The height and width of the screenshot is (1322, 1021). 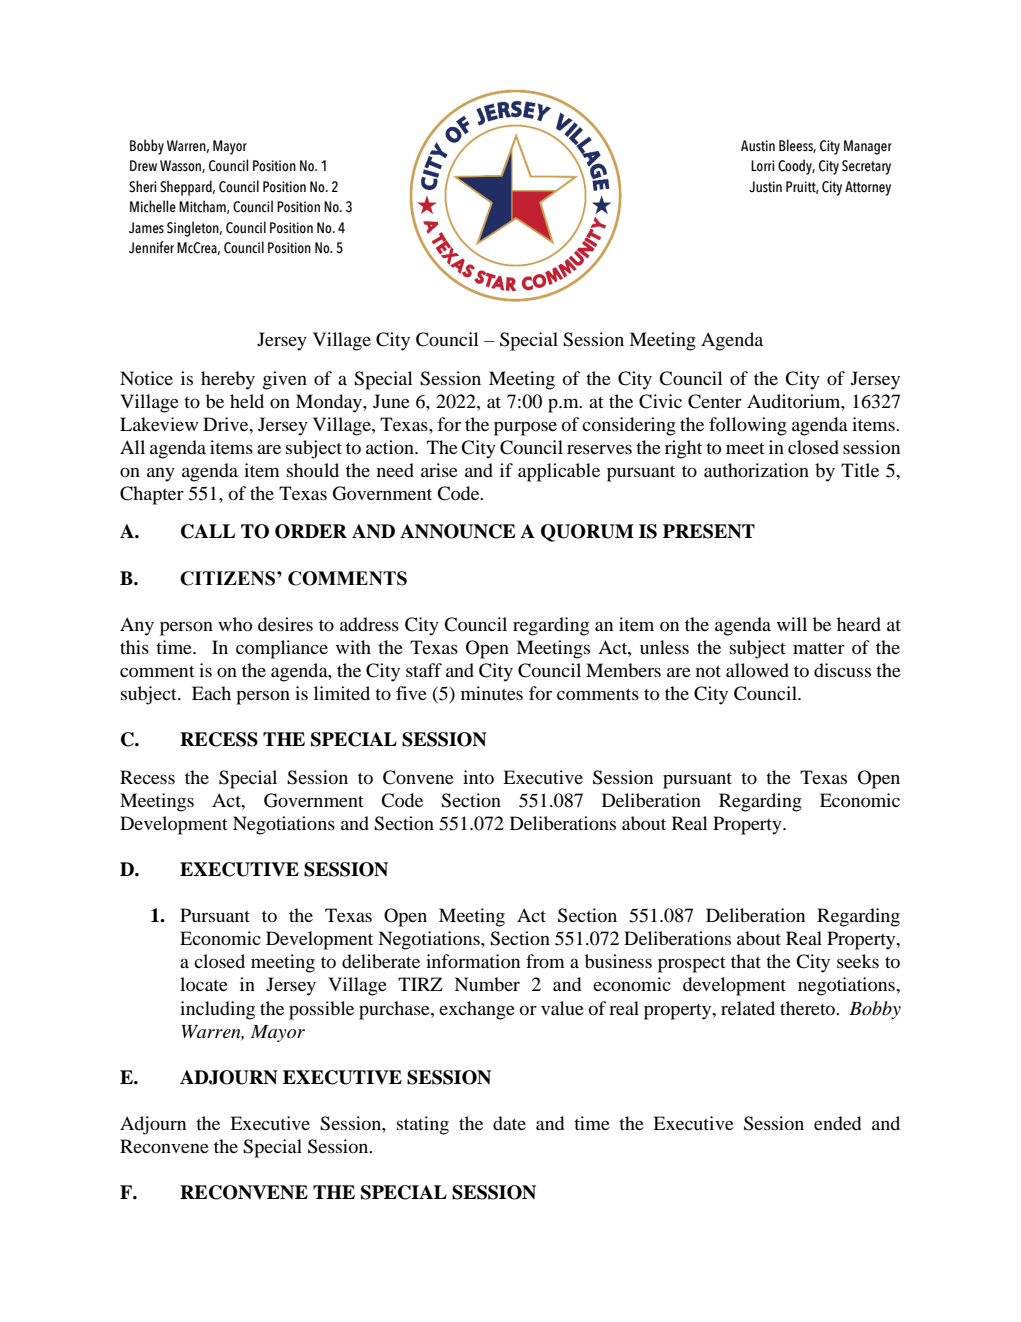 What do you see at coordinates (509, 1123) in the screenshot?
I see `date` at bounding box center [509, 1123].
